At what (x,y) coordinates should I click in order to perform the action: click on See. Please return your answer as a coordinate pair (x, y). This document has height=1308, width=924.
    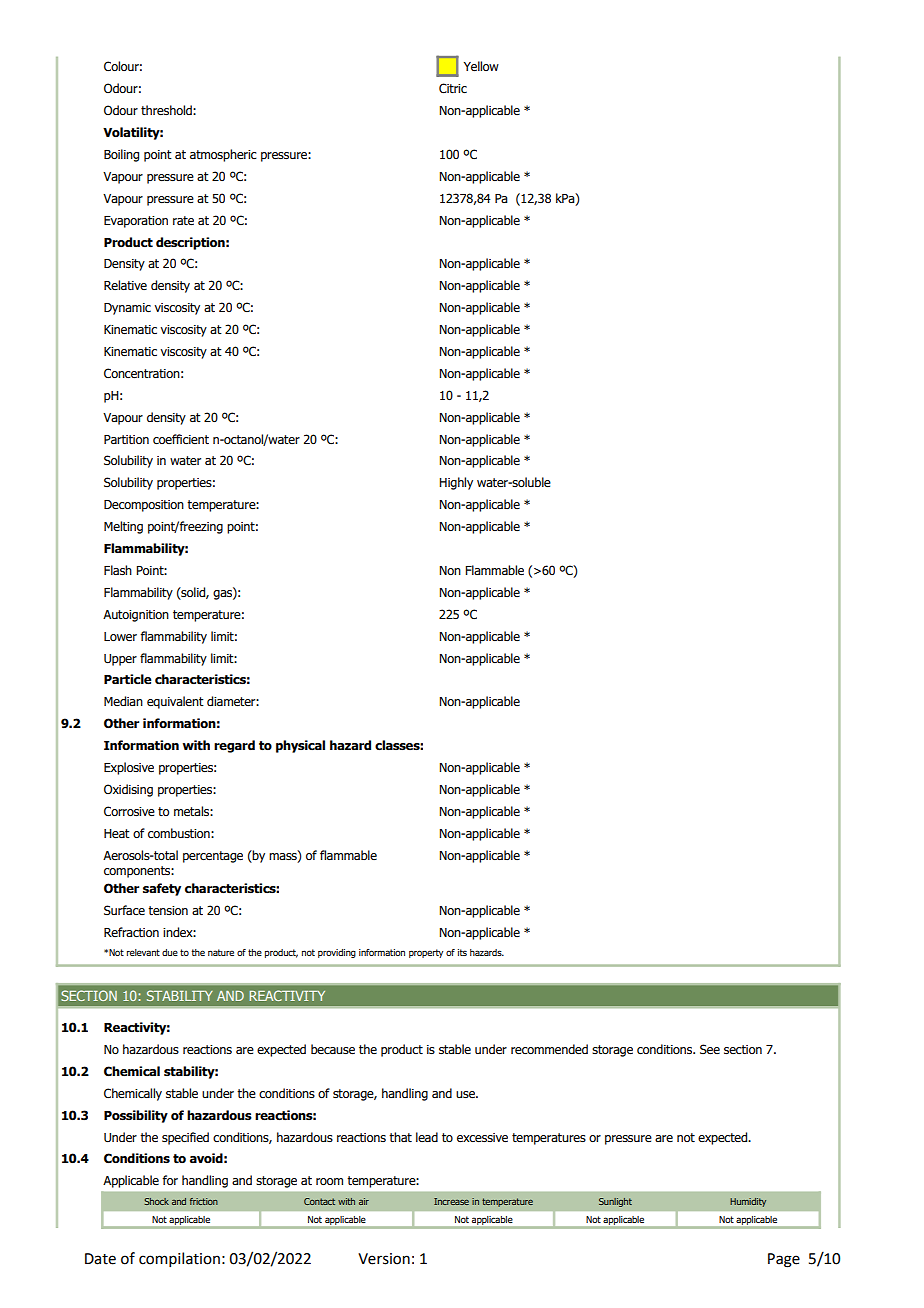
    Looking at the image, I should click on (710, 1049).
